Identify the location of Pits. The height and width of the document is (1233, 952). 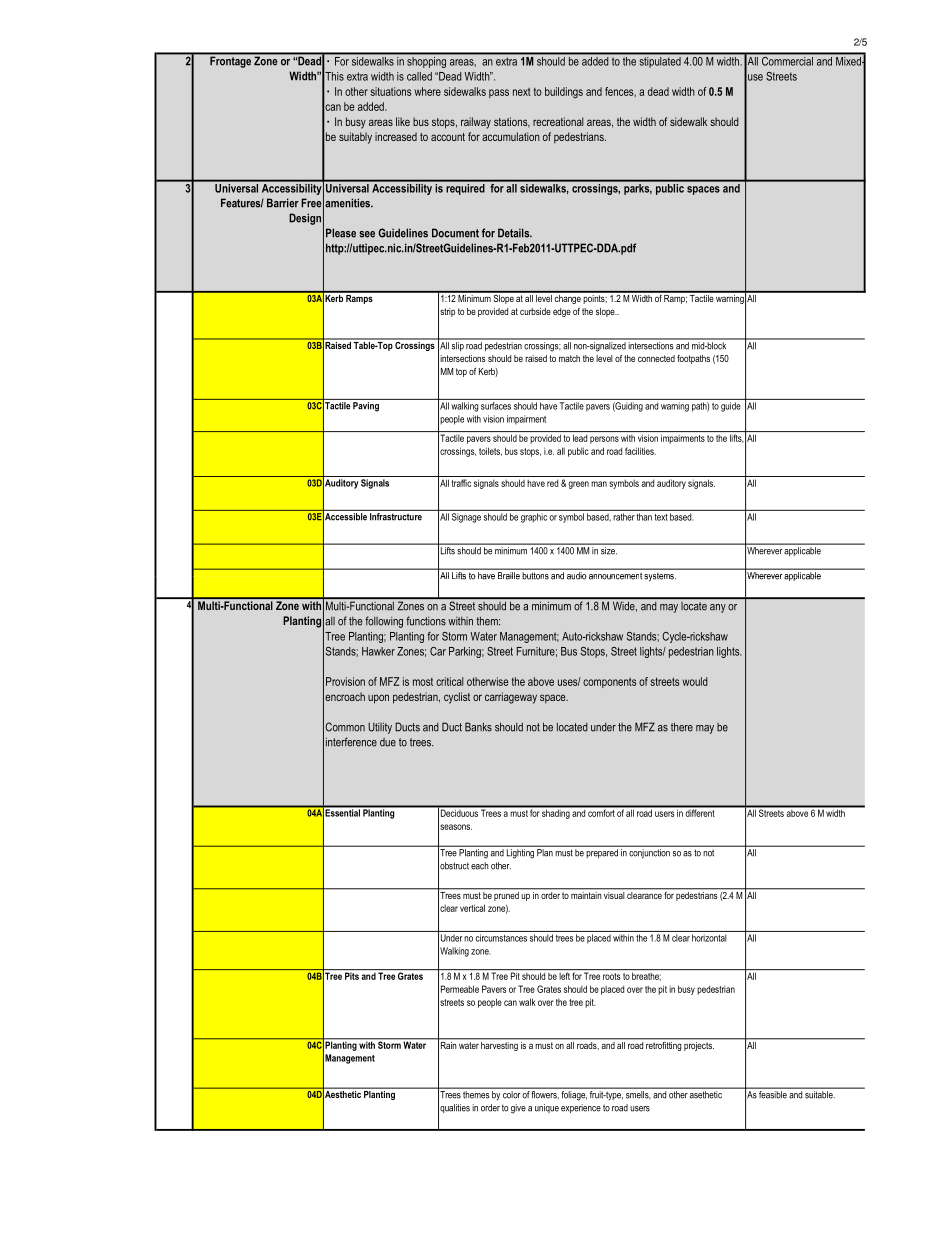
(352, 976).
